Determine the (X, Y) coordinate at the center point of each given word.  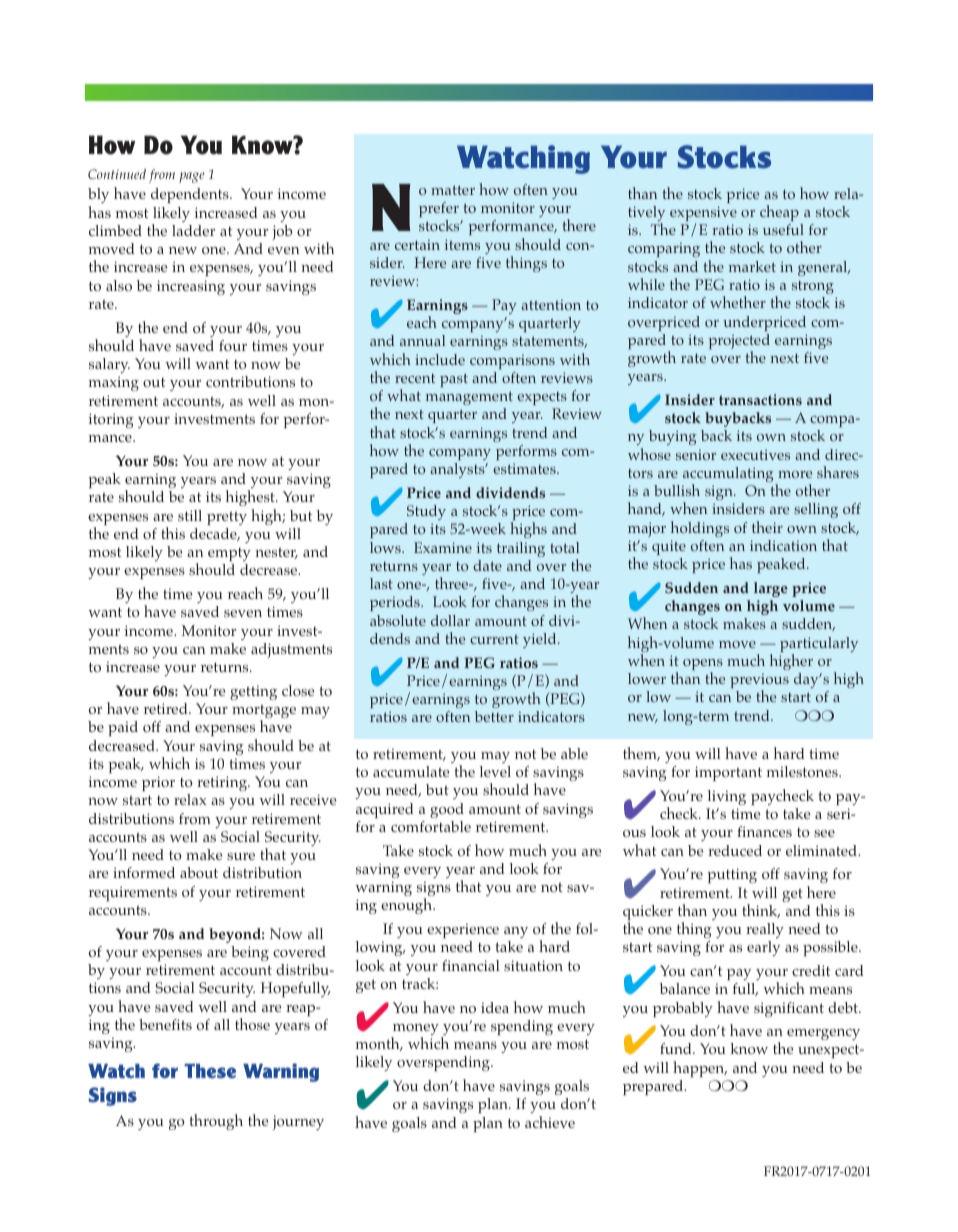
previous (759, 682)
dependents (191, 195)
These (210, 1071)
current (494, 639)
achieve (550, 1122)
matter (453, 190)
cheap (779, 213)
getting (253, 692)
